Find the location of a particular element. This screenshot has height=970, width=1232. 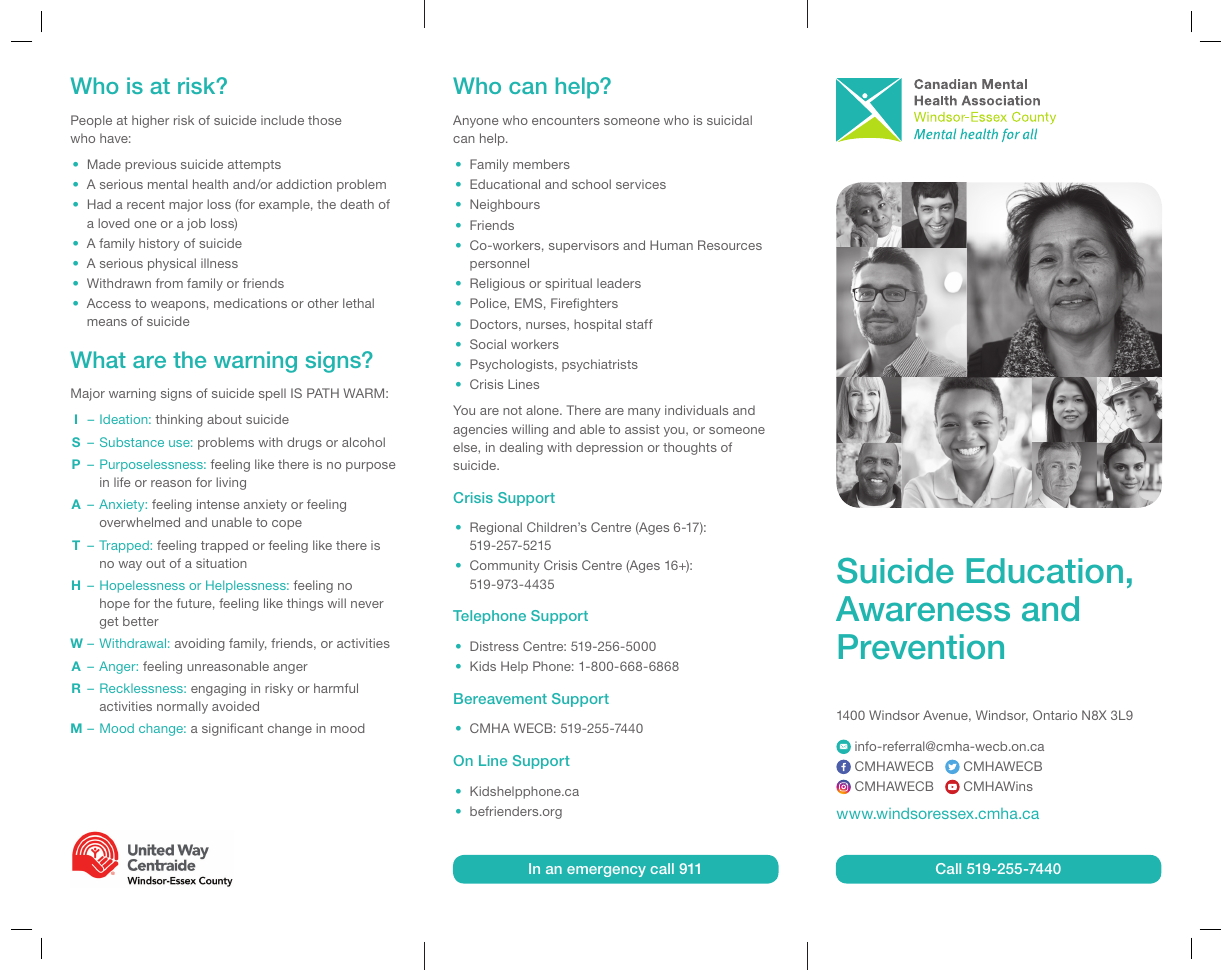

Bereavement is located at coordinates (500, 698).
